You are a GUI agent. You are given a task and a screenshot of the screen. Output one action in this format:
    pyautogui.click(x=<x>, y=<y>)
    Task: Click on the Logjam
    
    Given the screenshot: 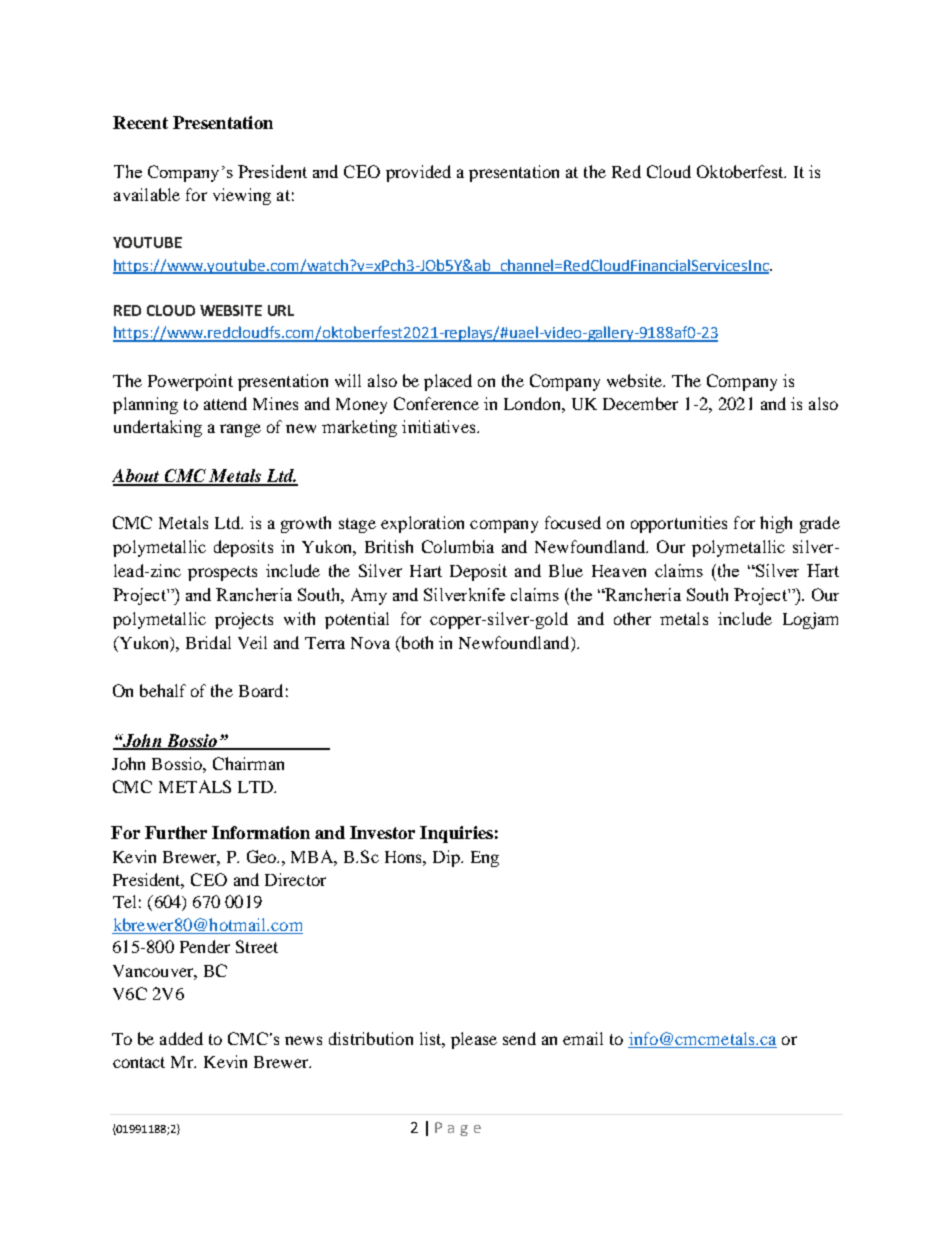 What is the action you would take?
    pyautogui.click(x=810, y=620)
